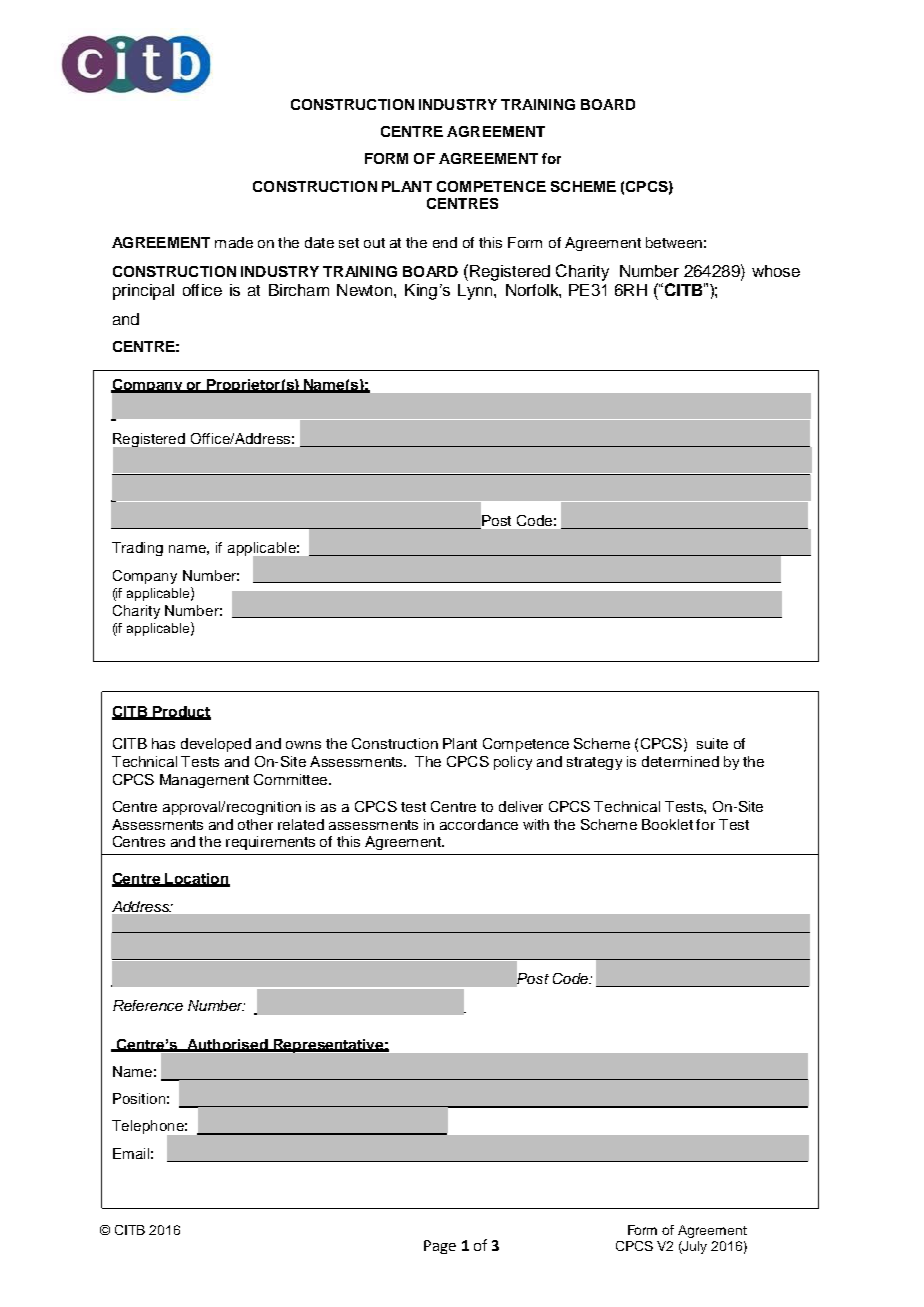 Image resolution: width=924 pixels, height=1307 pixels. Describe the element at coordinates (234, 242) in the screenshot. I see `made` at that location.
